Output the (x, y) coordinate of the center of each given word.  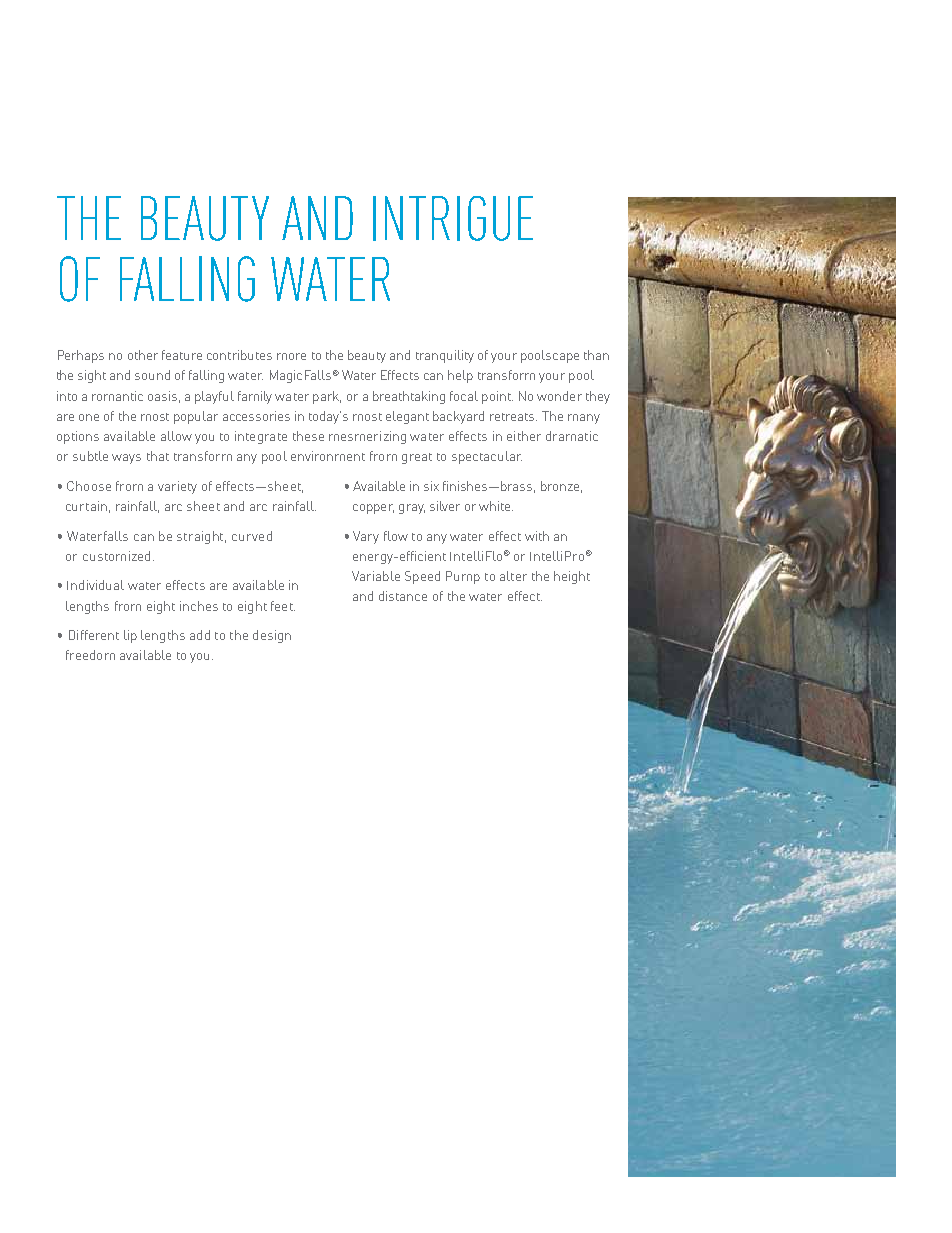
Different (94, 635)
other (143, 355)
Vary (366, 537)
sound (152, 375)
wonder (559, 396)
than (596, 355)
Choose (89, 486)
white (496, 506)
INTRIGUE (453, 218)
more (291, 356)
